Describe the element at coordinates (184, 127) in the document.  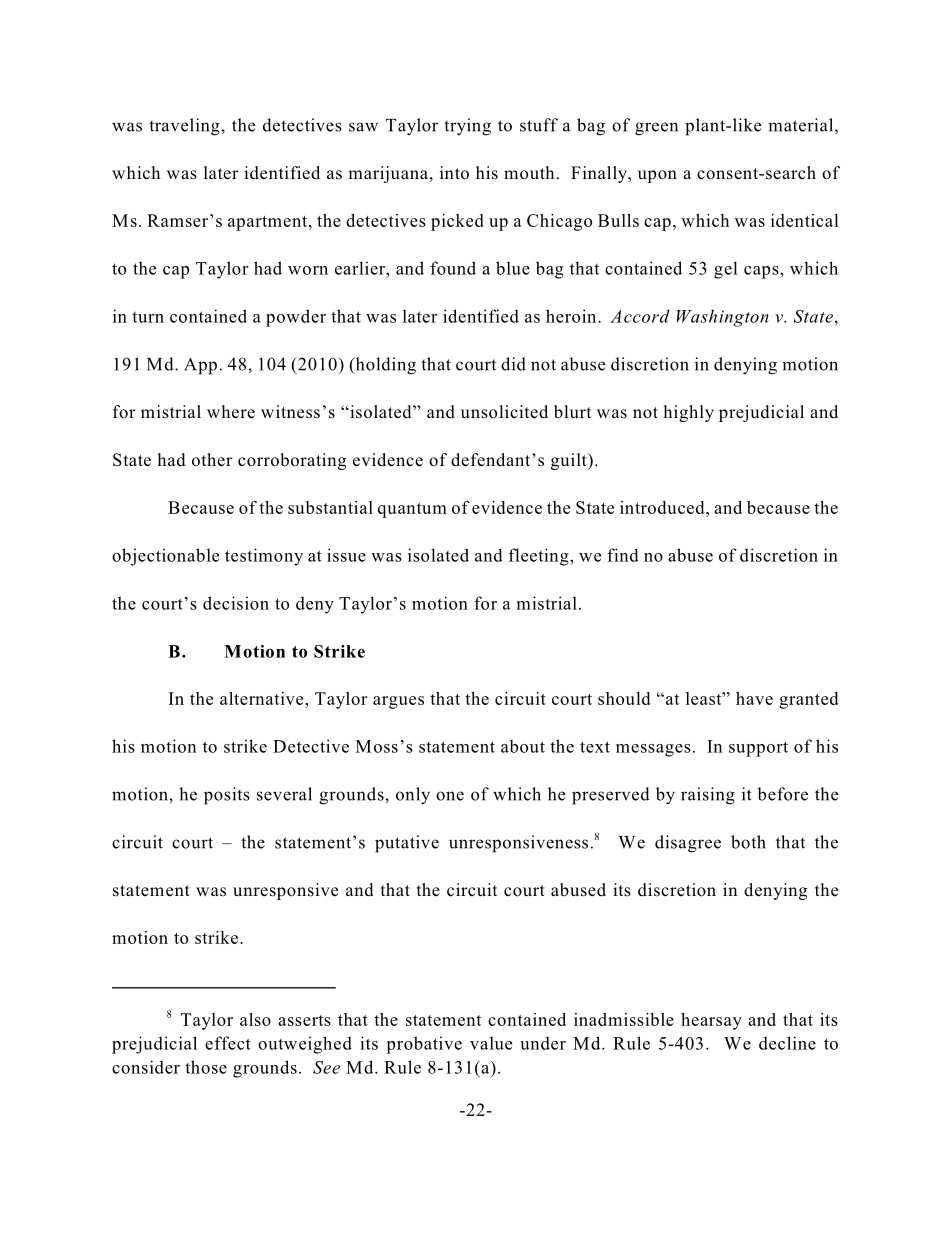
I see `traveling` at that location.
